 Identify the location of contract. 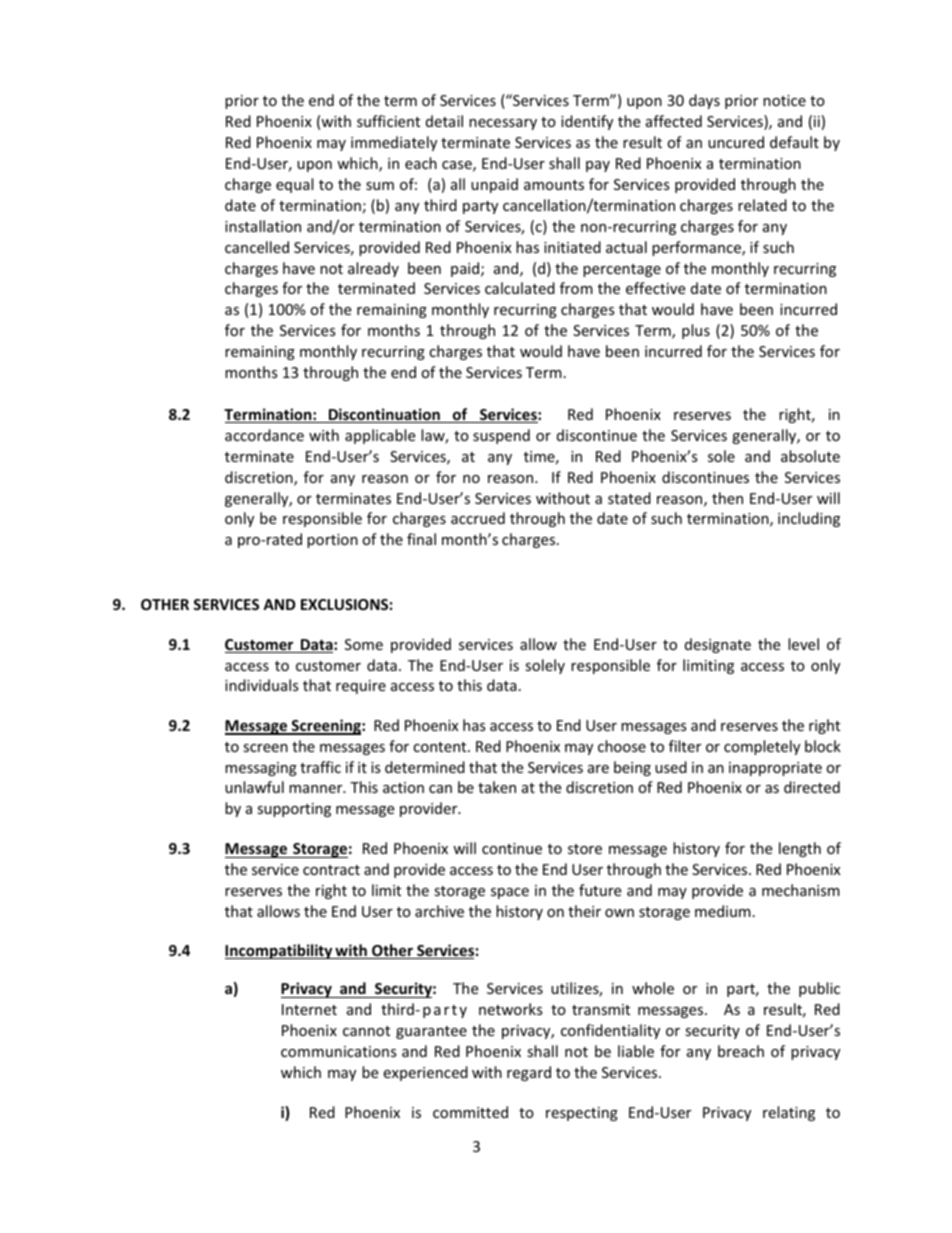
(331, 870).
